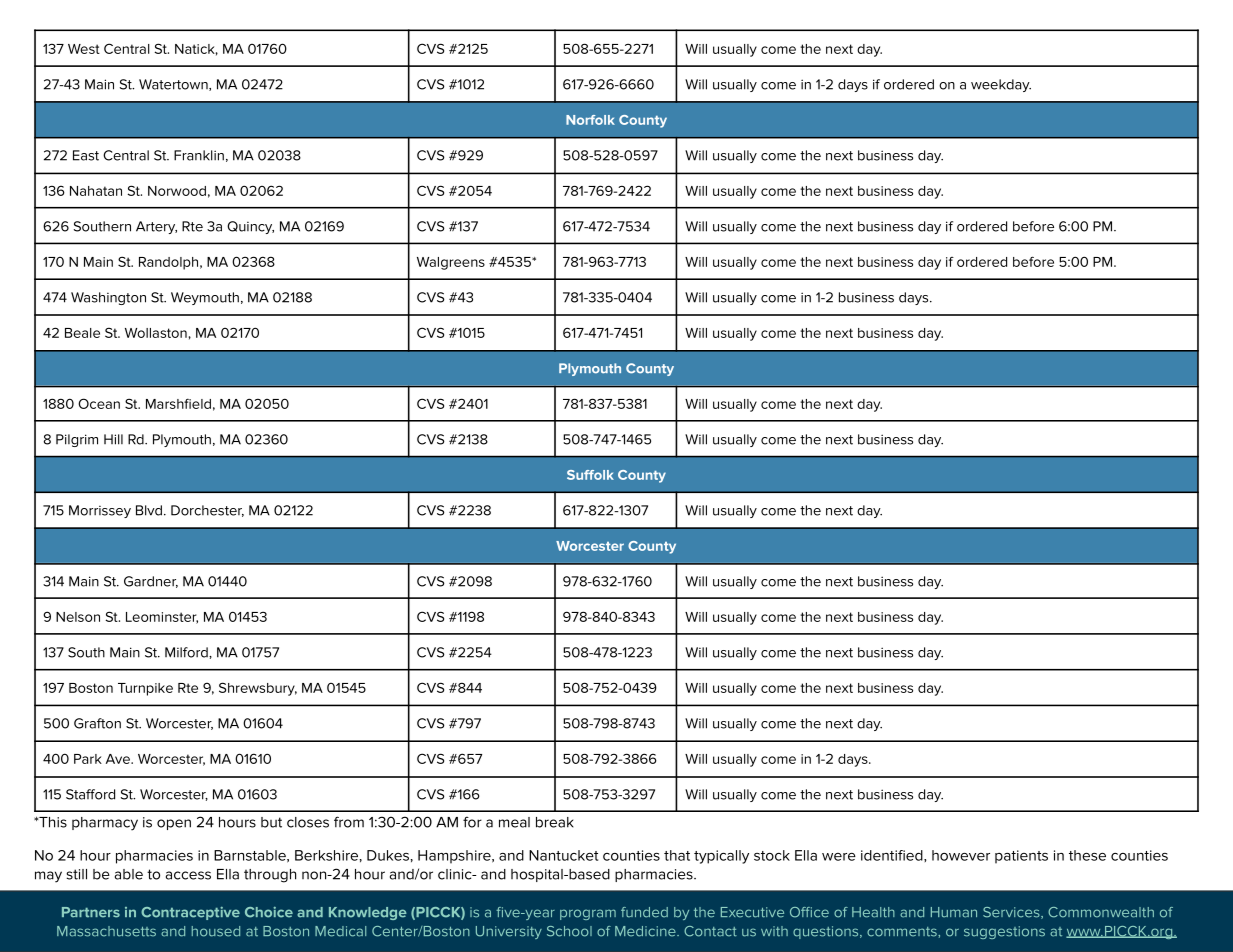 The image size is (1233, 952). What do you see at coordinates (555, 822) in the page?
I see `break` at bounding box center [555, 822].
